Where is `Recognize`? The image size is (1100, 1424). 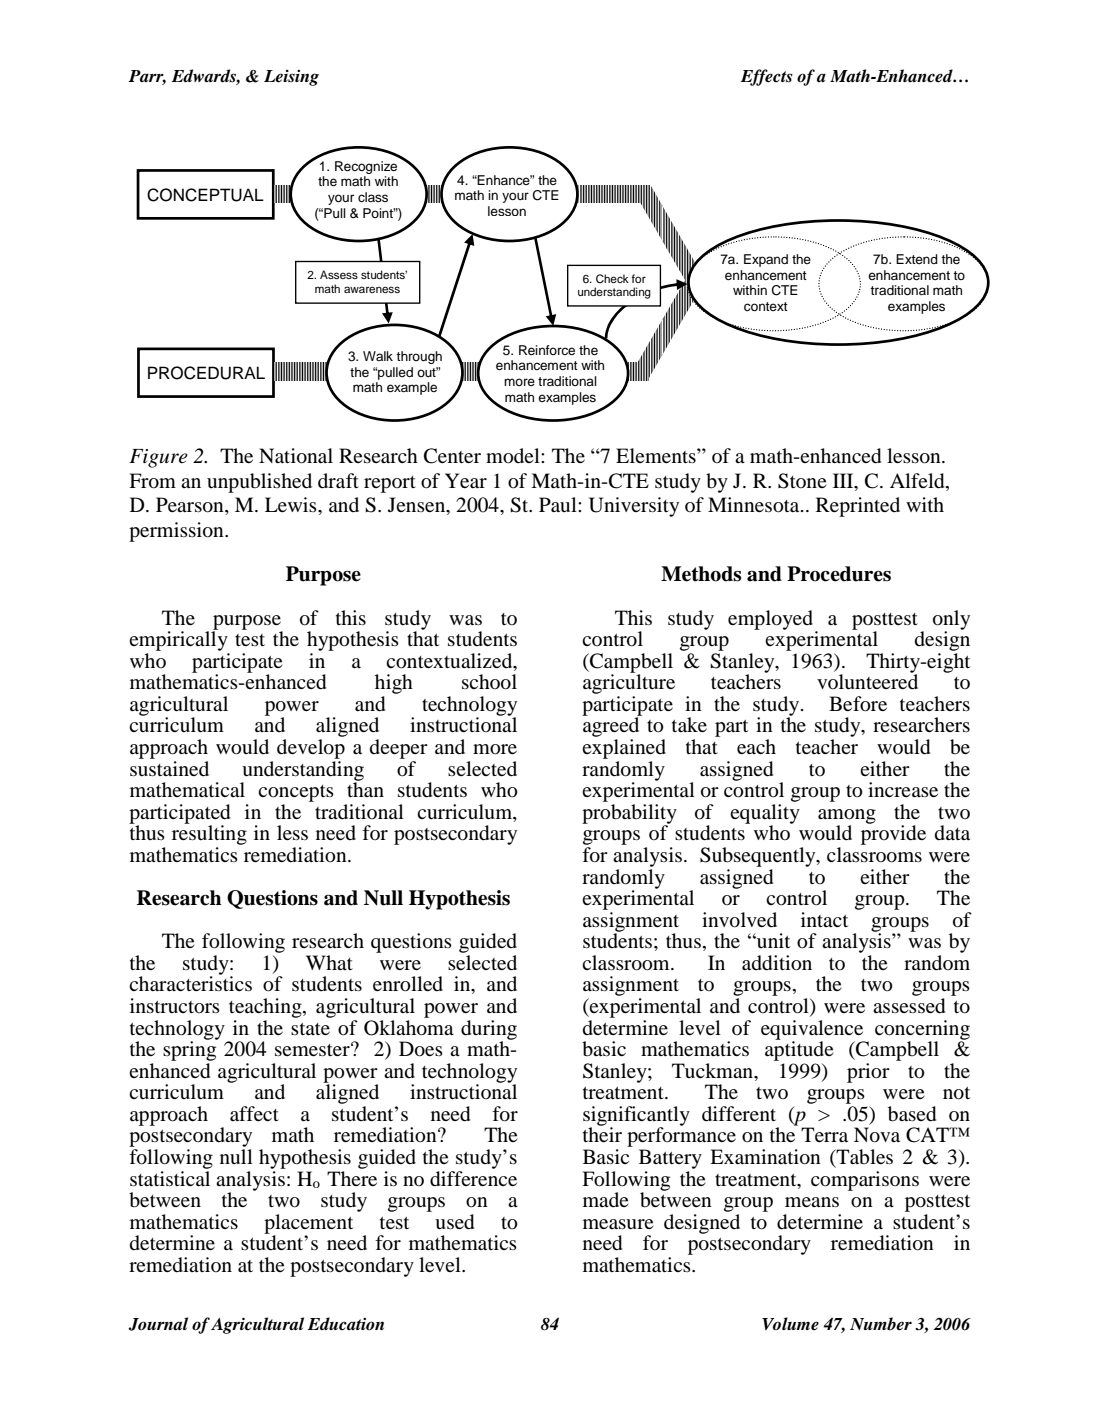
Recognize is located at coordinates (366, 167).
